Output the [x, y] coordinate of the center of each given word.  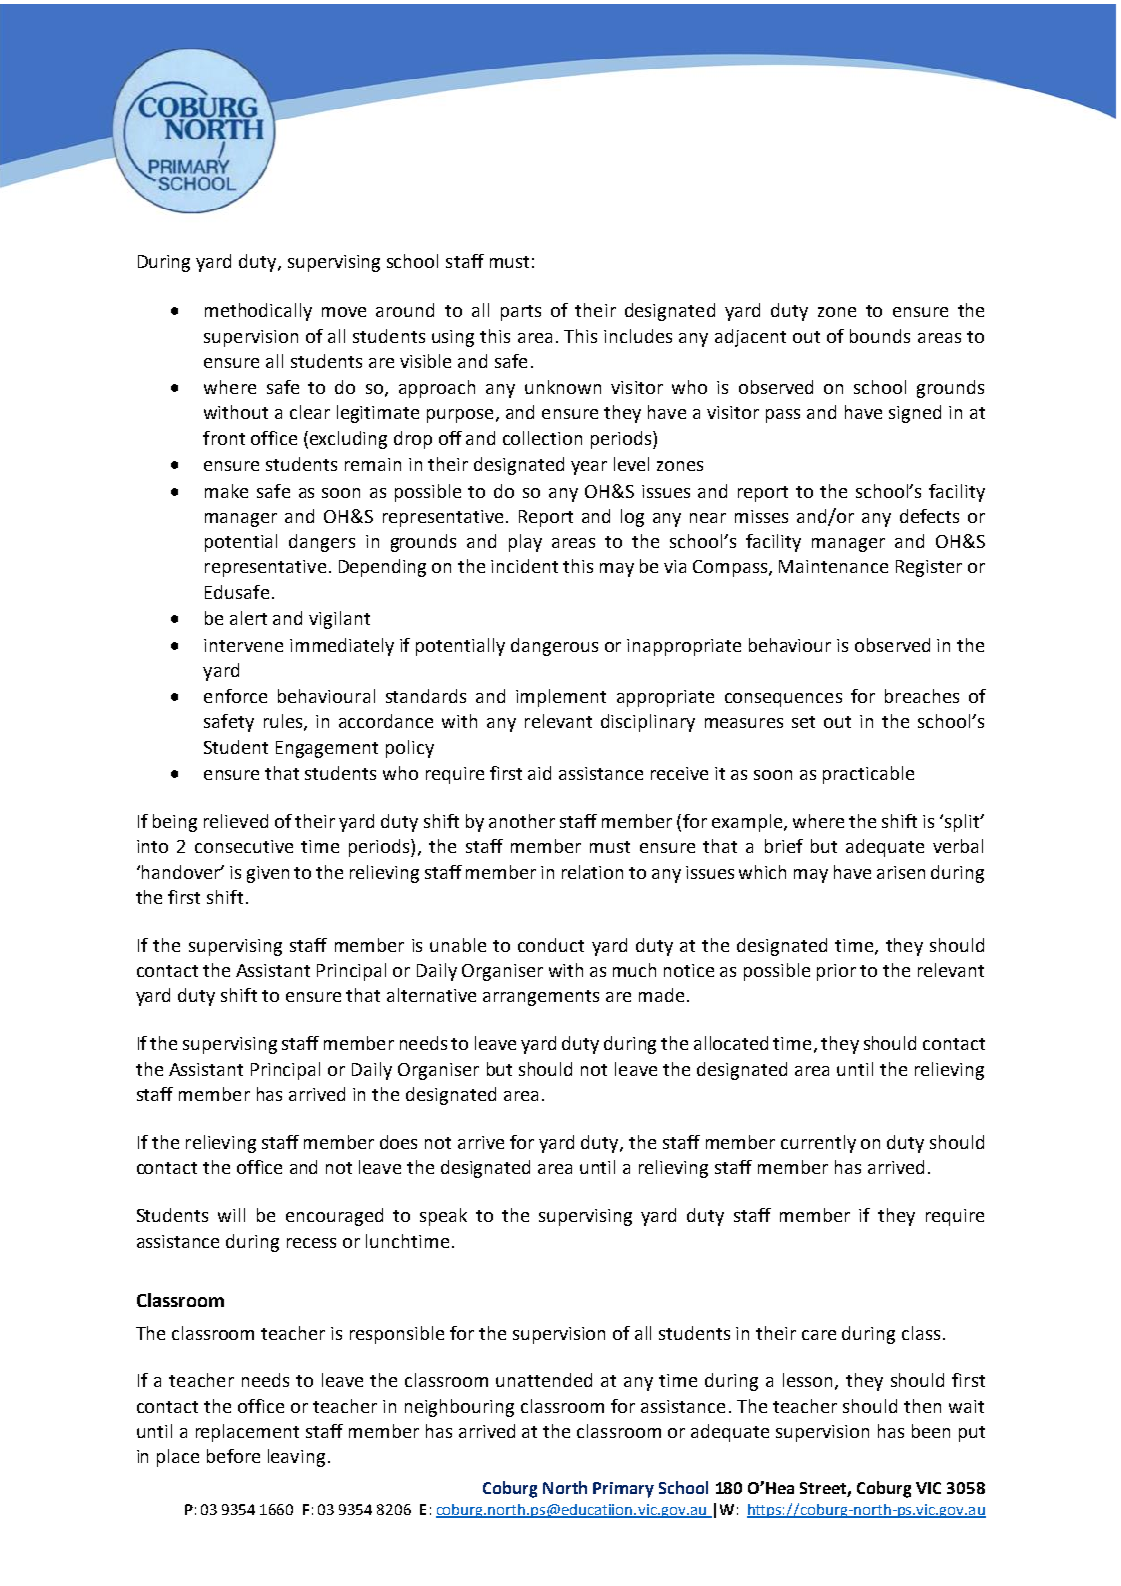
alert [248, 618]
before [233, 1456]
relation [592, 872]
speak [443, 1217]
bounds [880, 336]
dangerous [554, 647]
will [231, 1215]
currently [818, 1144]
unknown [563, 387]
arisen [901, 872]
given [268, 874]
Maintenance [833, 566]
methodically [258, 312]
